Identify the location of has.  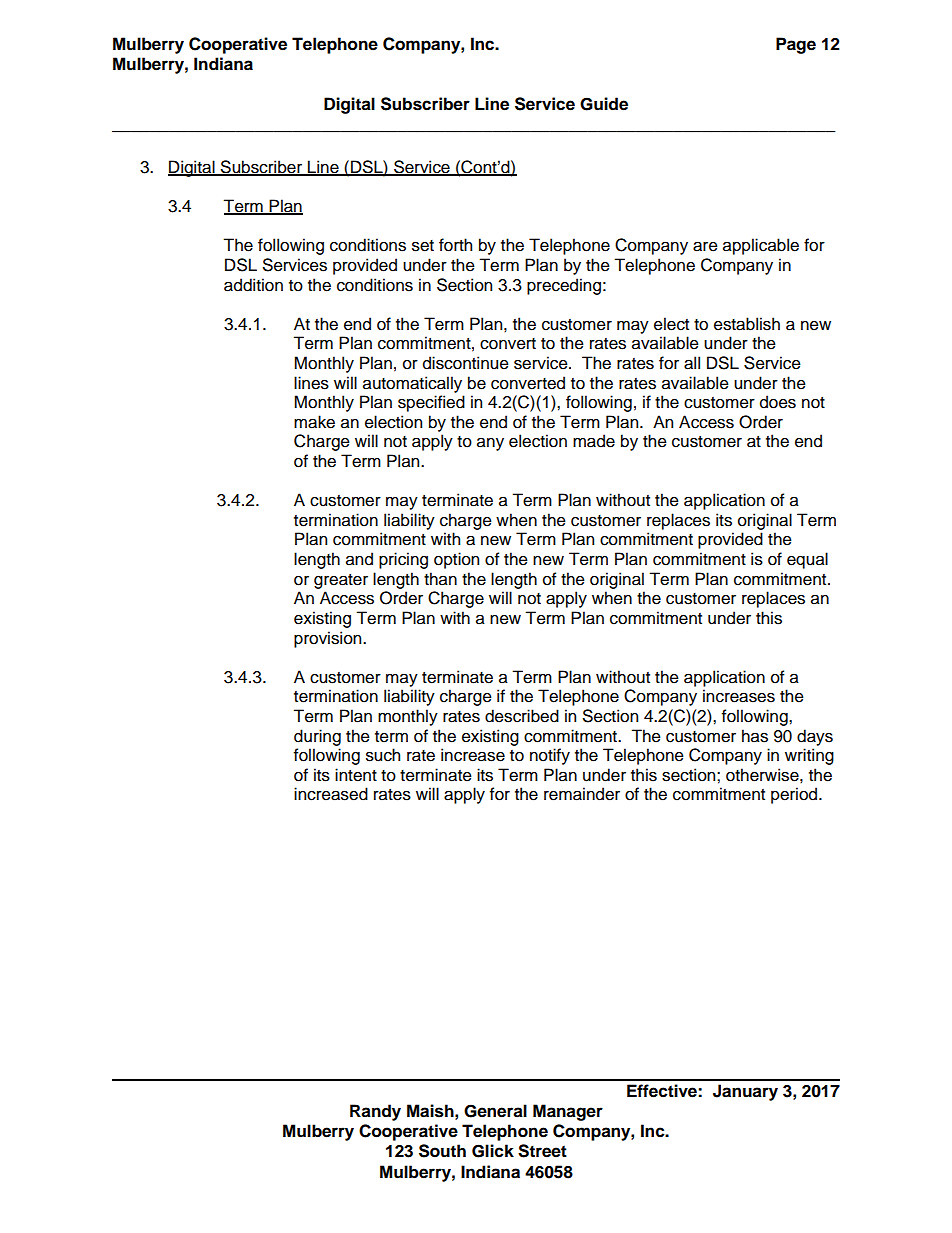
(755, 736).
